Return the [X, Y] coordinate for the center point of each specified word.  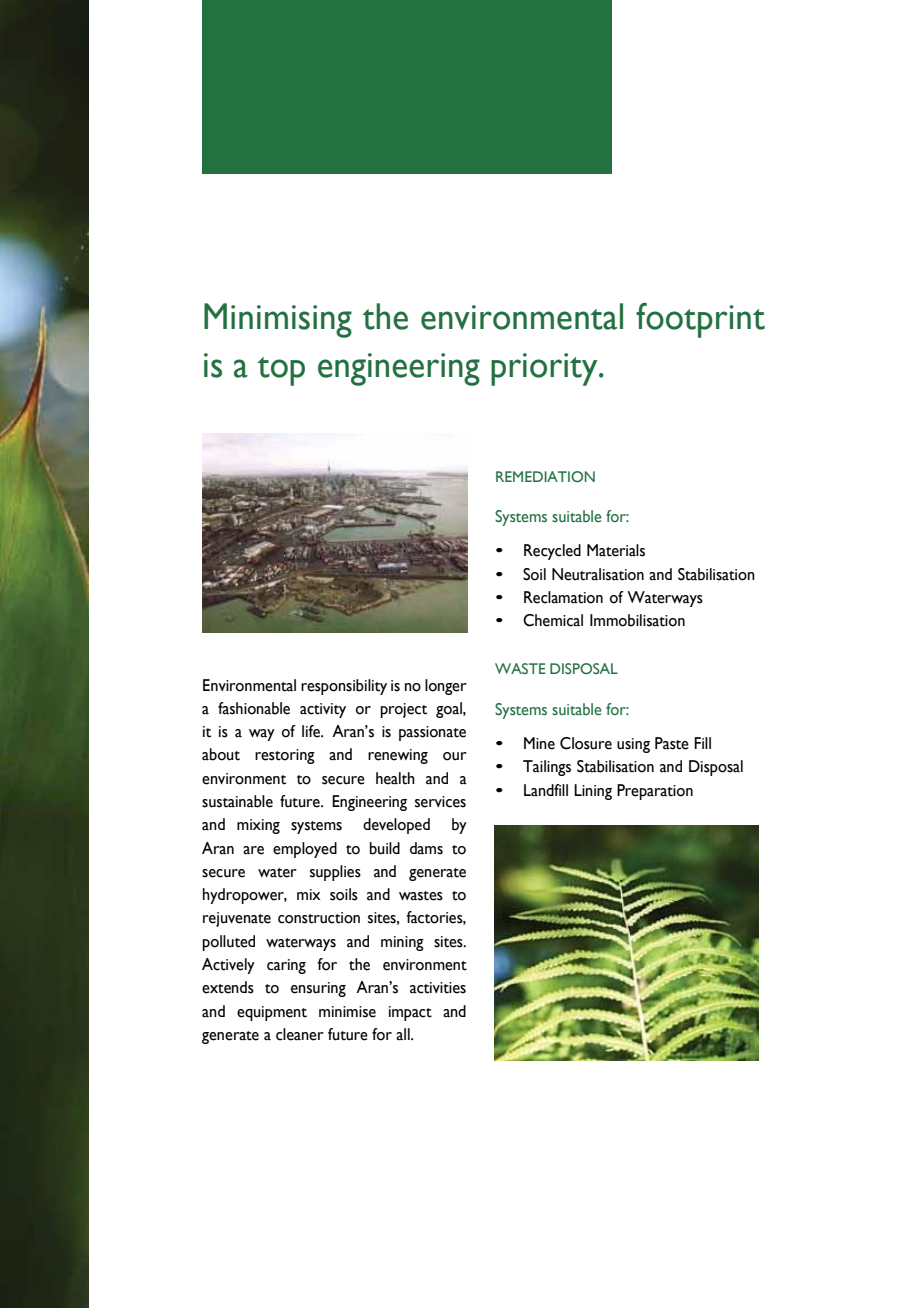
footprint [700, 320]
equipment [272, 1013]
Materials [616, 550]
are [253, 850]
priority [545, 369]
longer [446, 687]
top [281, 371]
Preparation [655, 792]
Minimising [278, 320]
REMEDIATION [545, 476]
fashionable [254, 708]
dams [426, 848]
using [633, 745]
